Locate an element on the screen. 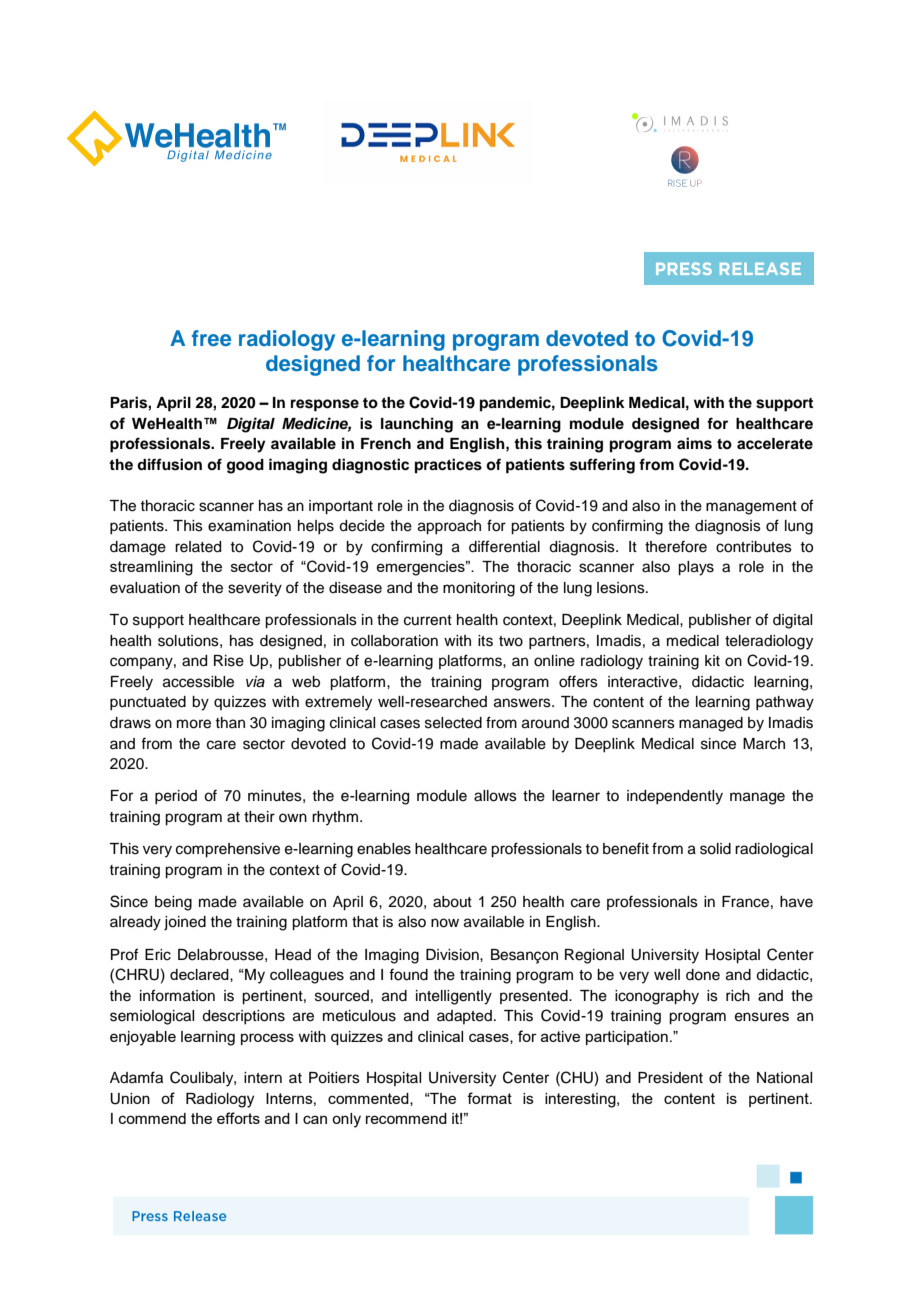 The height and width of the screenshot is (1309, 924). now is located at coordinates (445, 923).
